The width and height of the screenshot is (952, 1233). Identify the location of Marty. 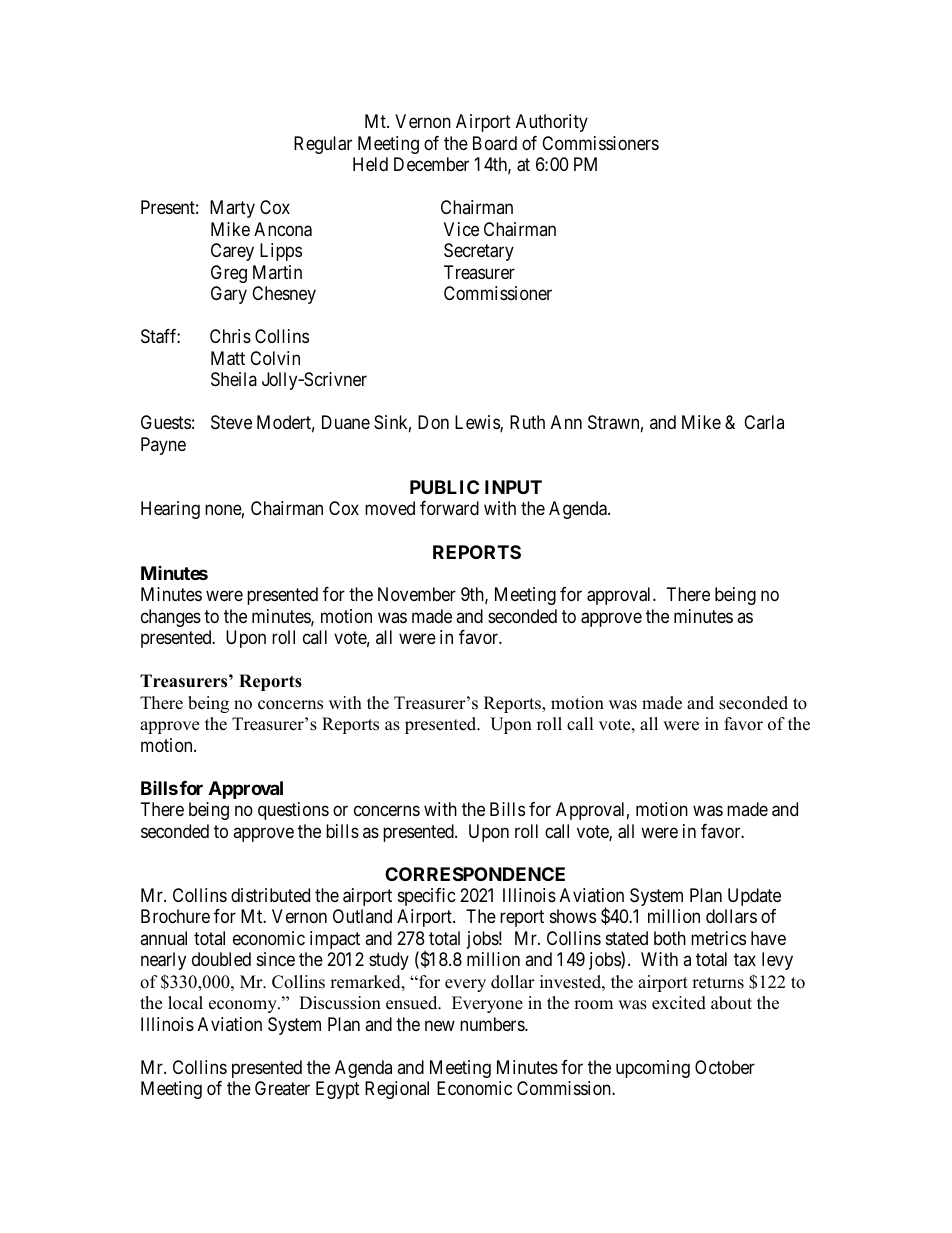
(232, 209).
